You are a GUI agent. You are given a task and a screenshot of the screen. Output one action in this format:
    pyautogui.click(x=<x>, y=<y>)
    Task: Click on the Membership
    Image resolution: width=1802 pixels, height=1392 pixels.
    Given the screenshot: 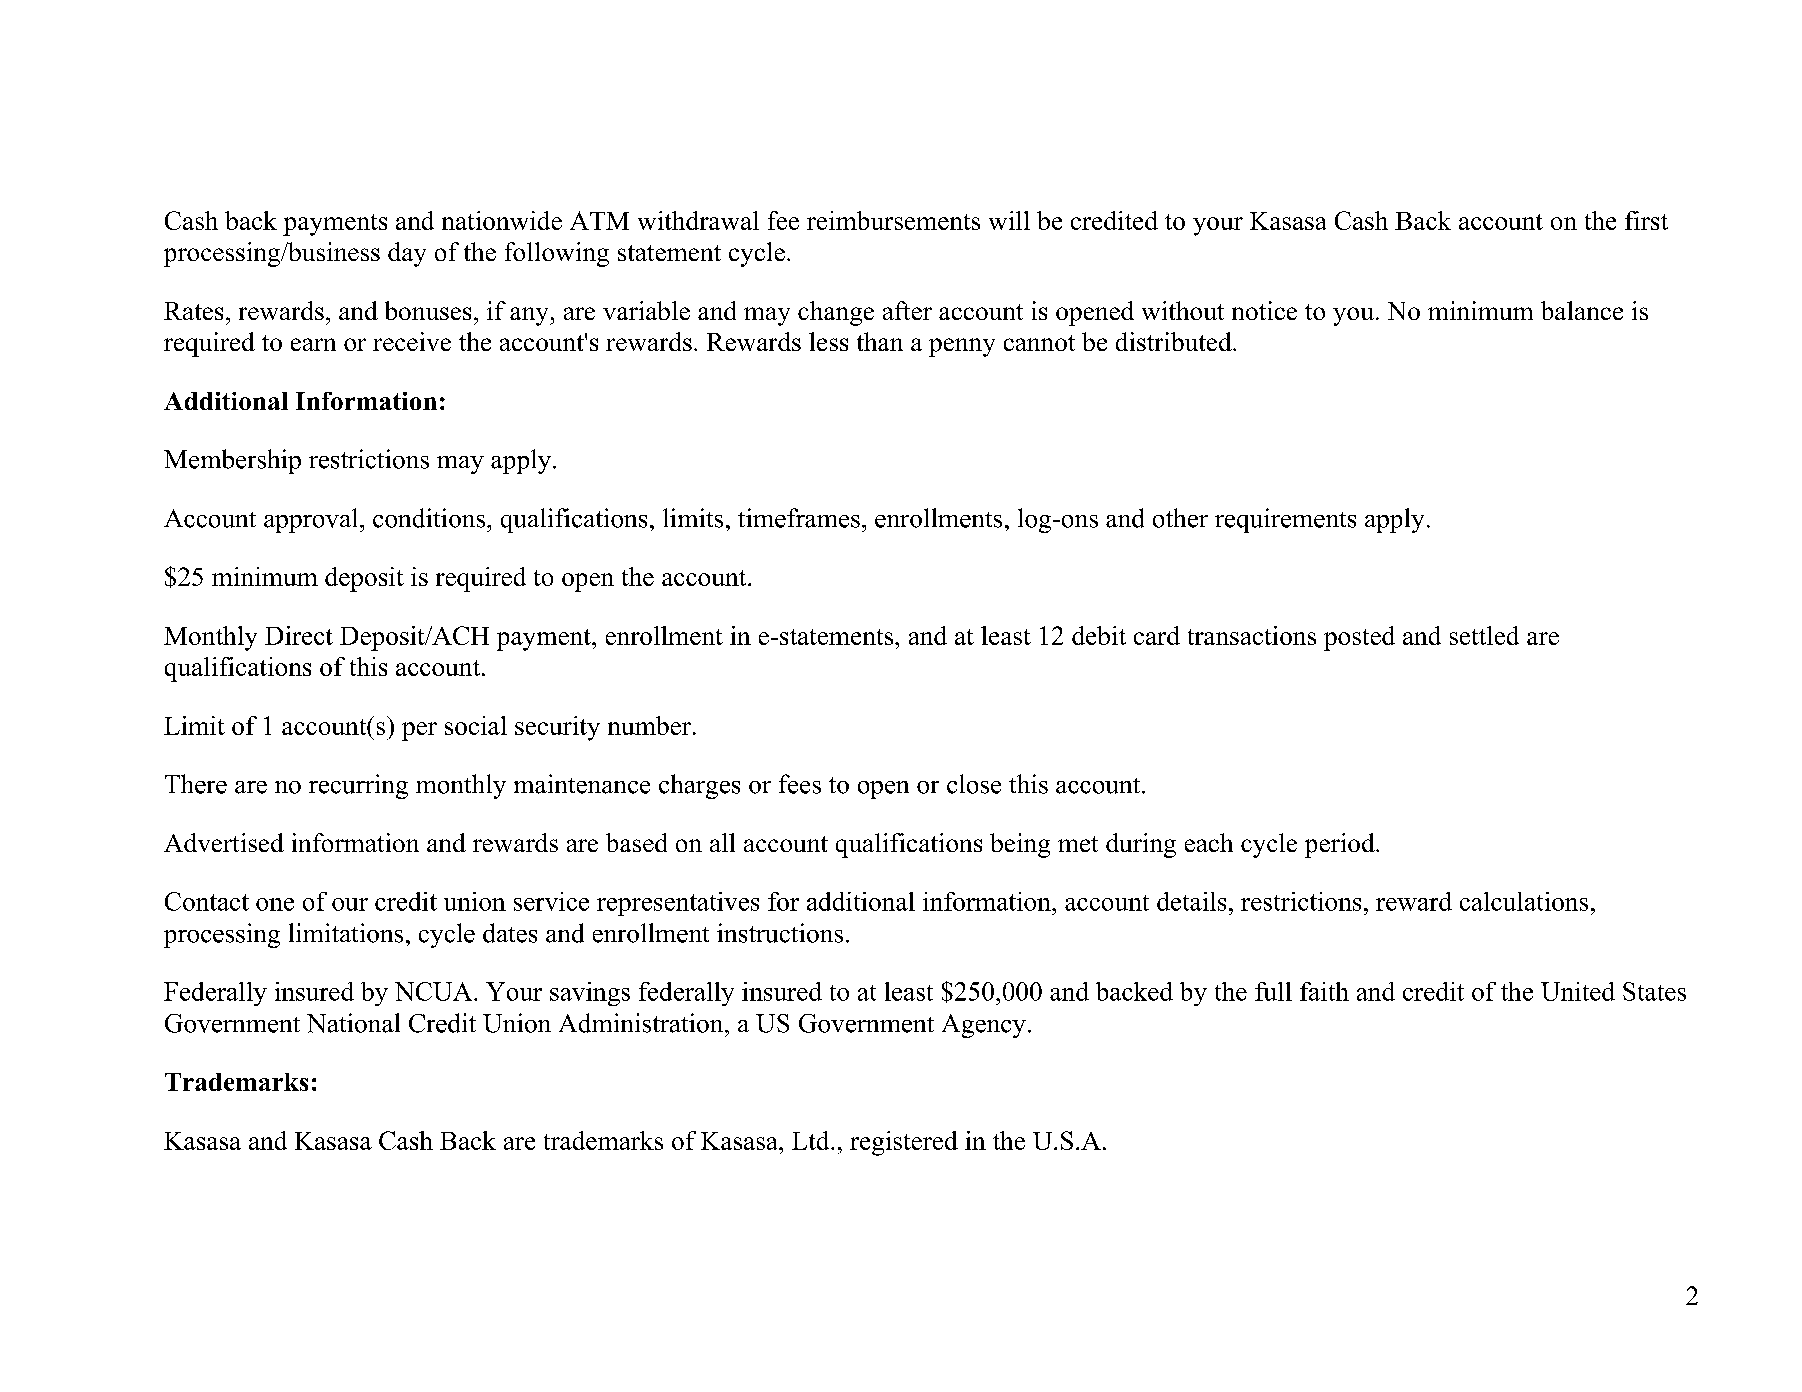 What is the action you would take?
    pyautogui.click(x=232, y=461)
